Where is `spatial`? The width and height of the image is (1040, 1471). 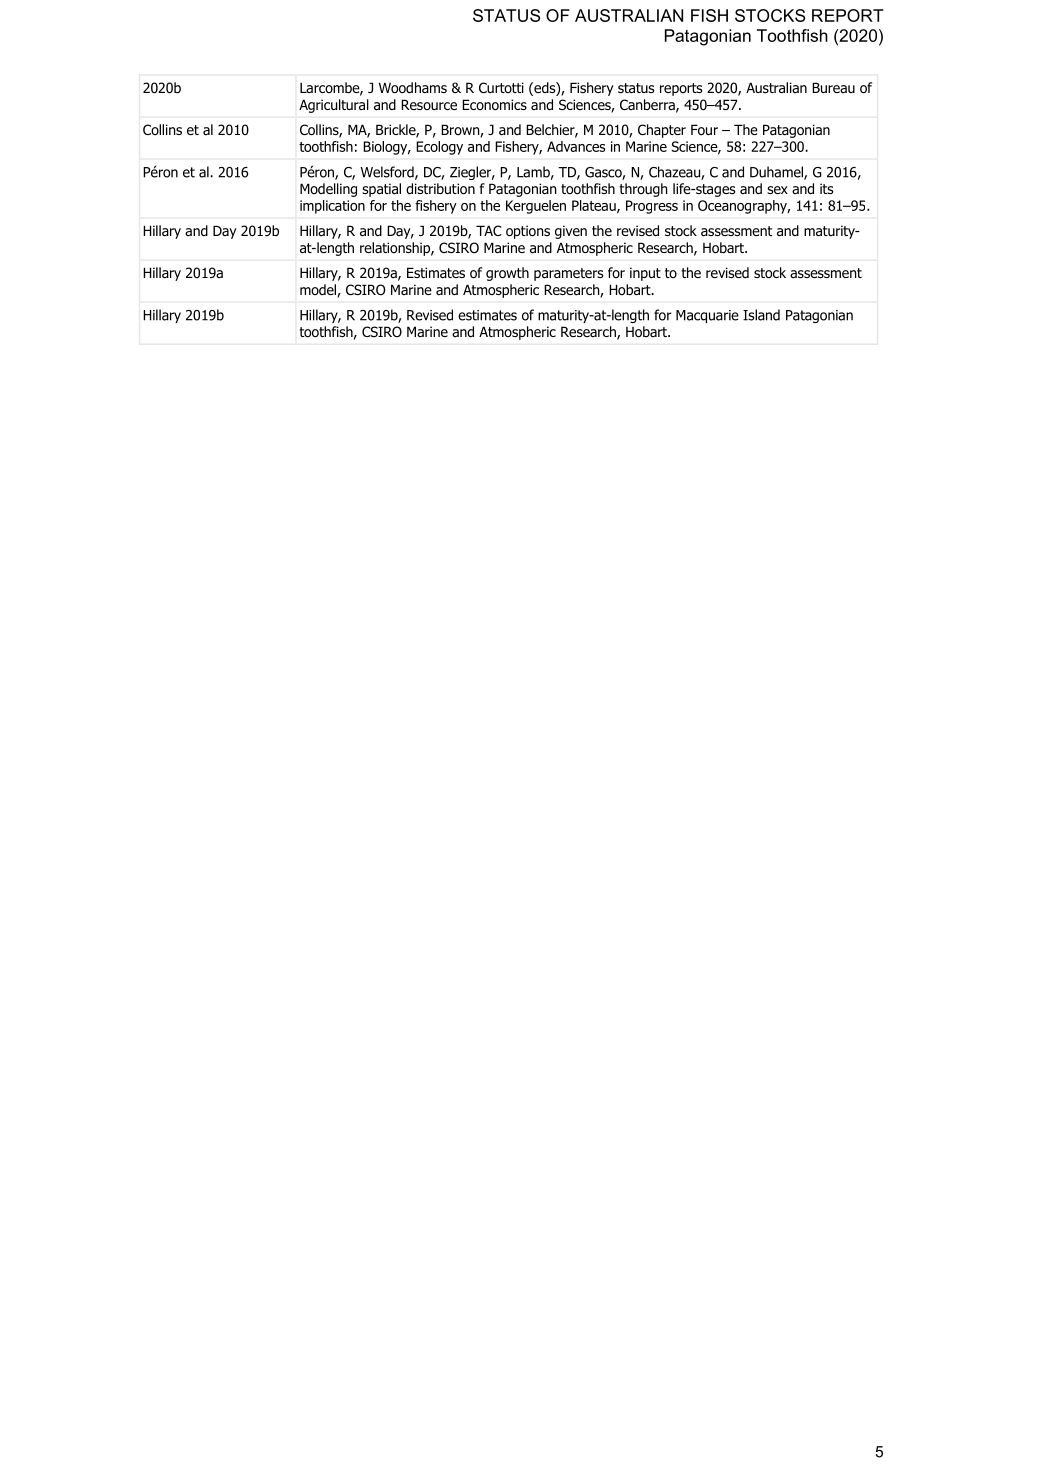 spatial is located at coordinates (381, 190).
